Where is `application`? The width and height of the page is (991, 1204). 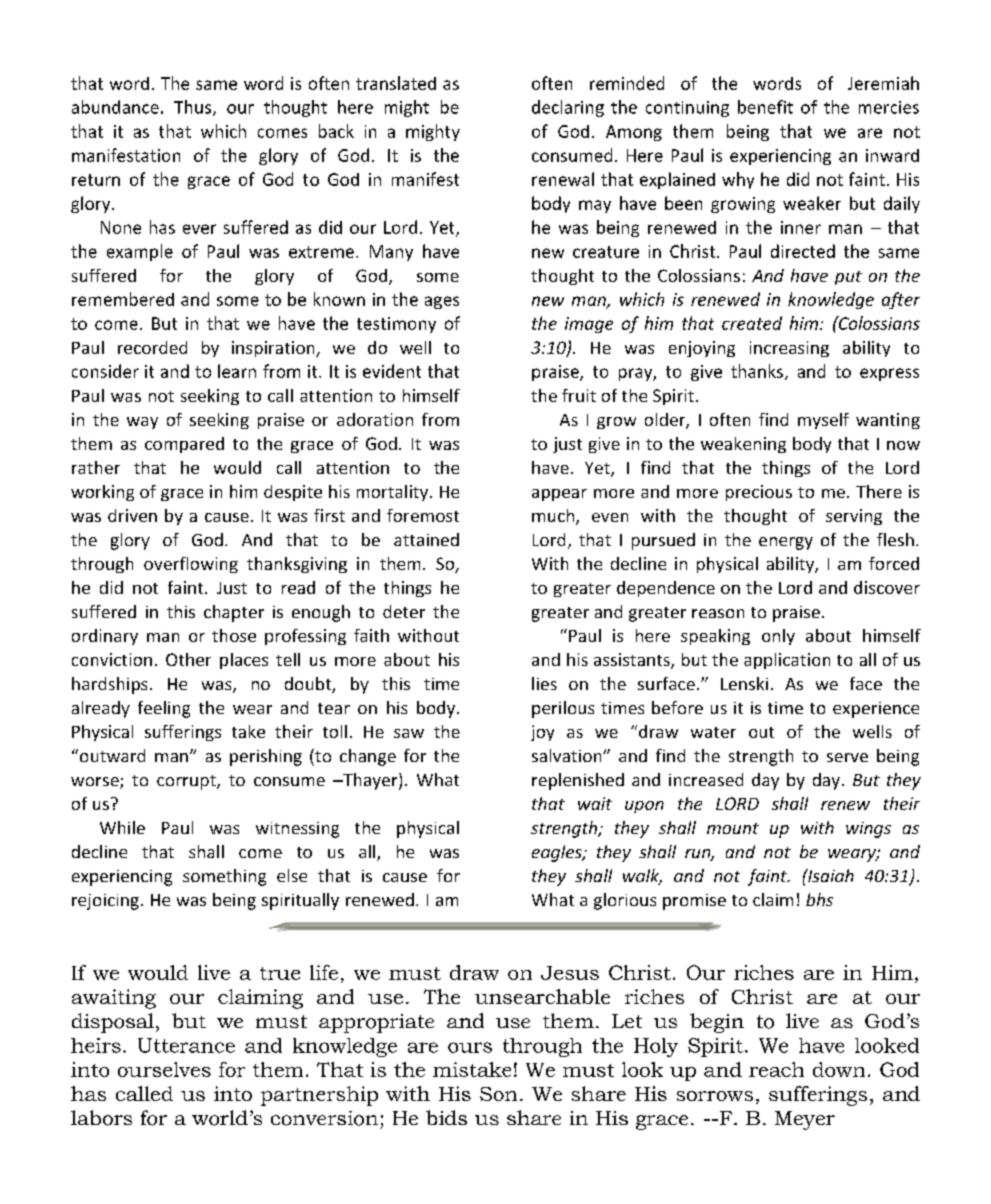
application is located at coordinates (787, 661).
